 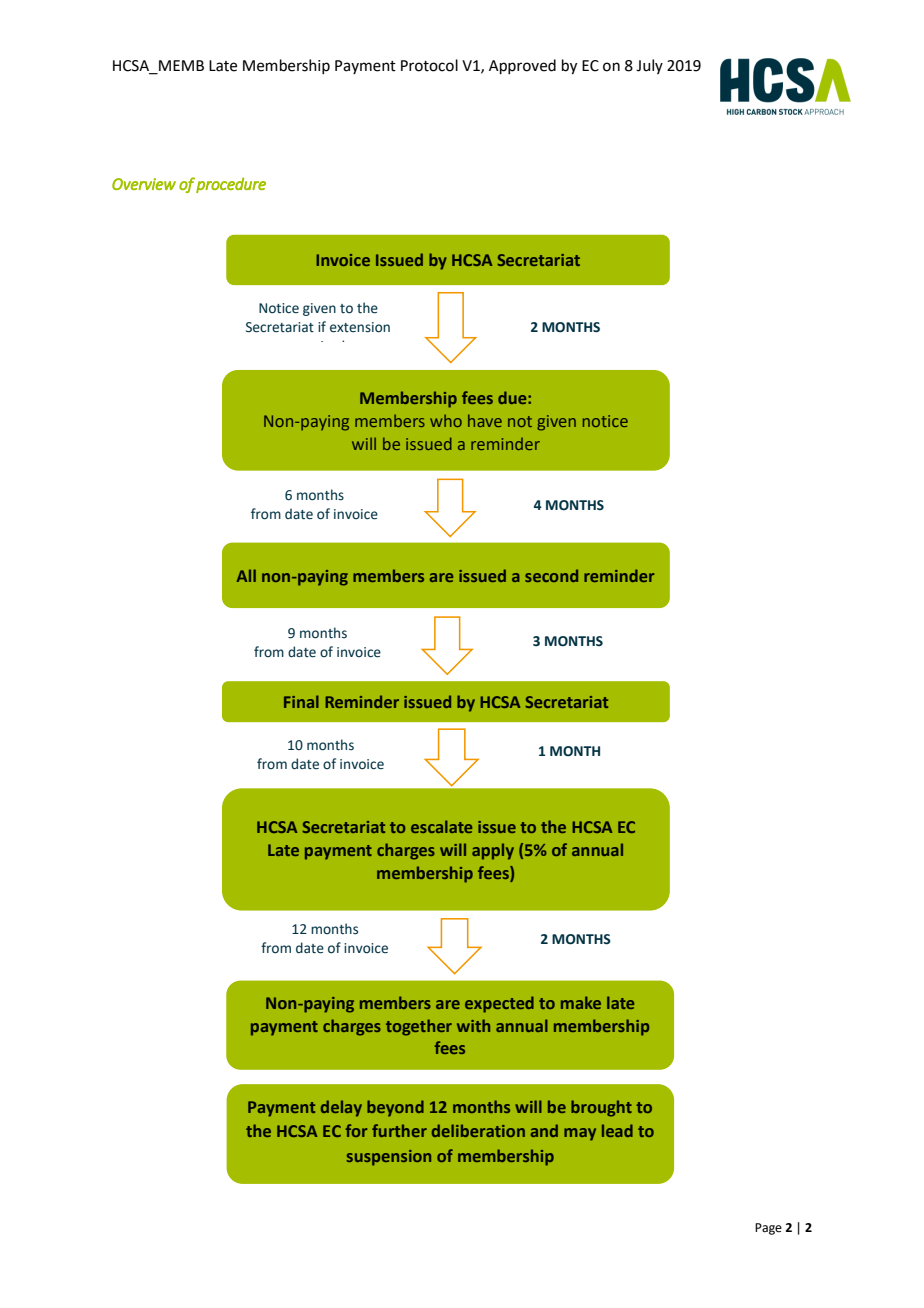 What do you see at coordinates (231, 185) in the document?
I see `procedure` at bounding box center [231, 185].
